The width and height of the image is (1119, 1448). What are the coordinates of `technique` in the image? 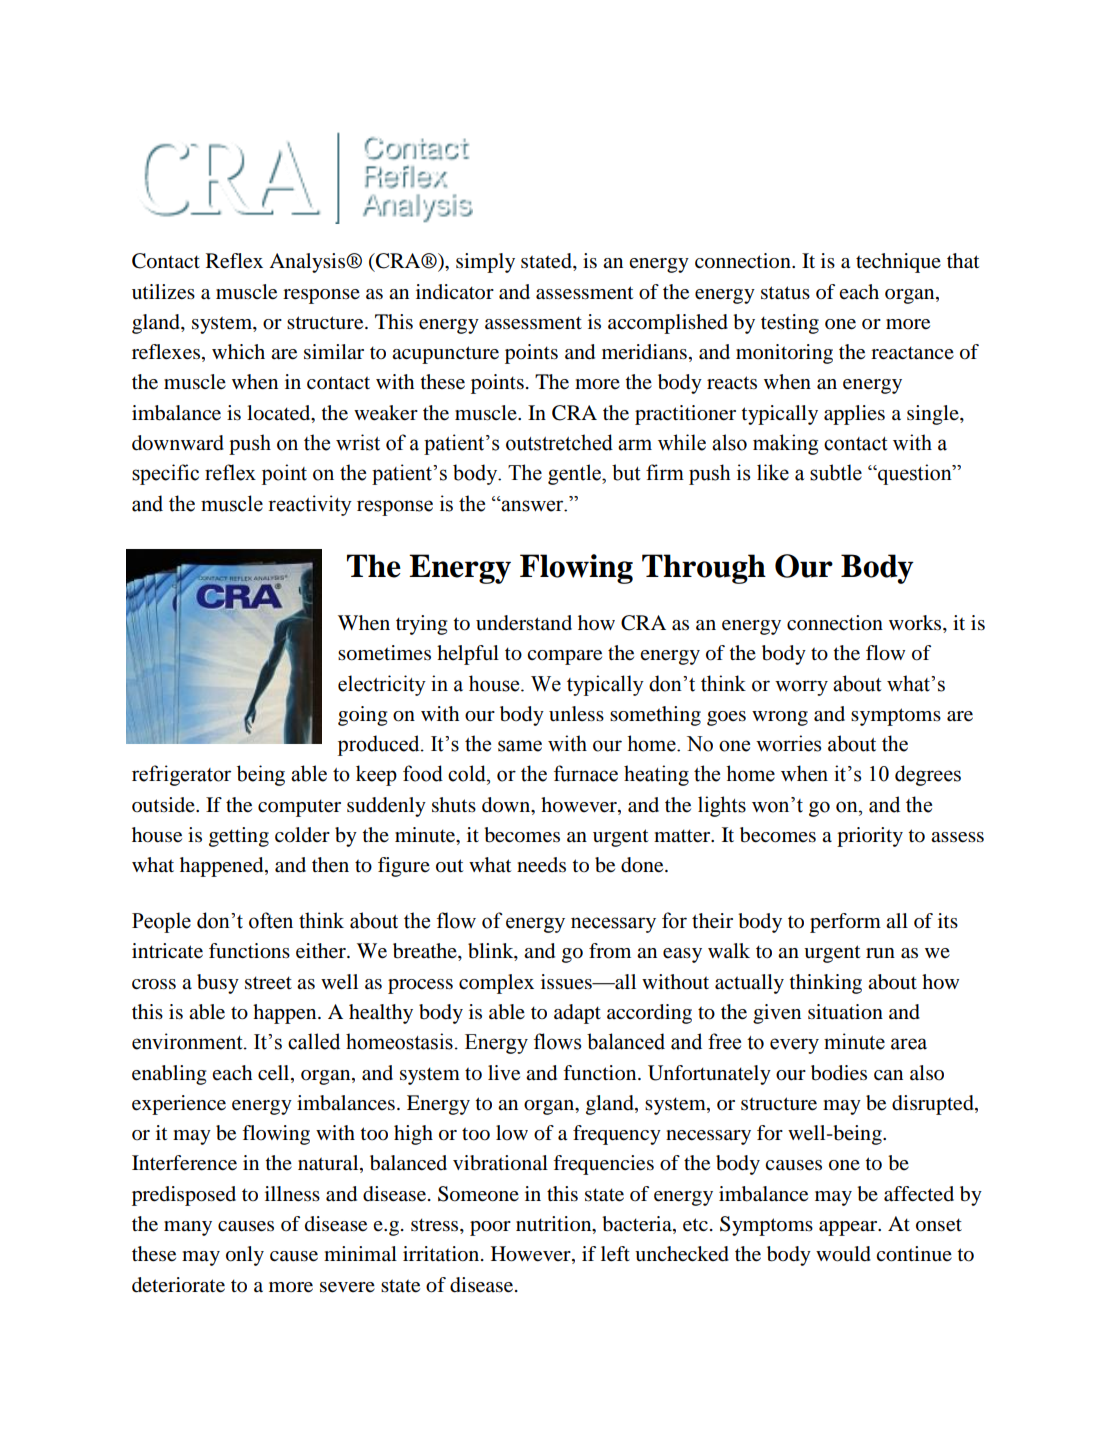 It's located at (898, 263).
